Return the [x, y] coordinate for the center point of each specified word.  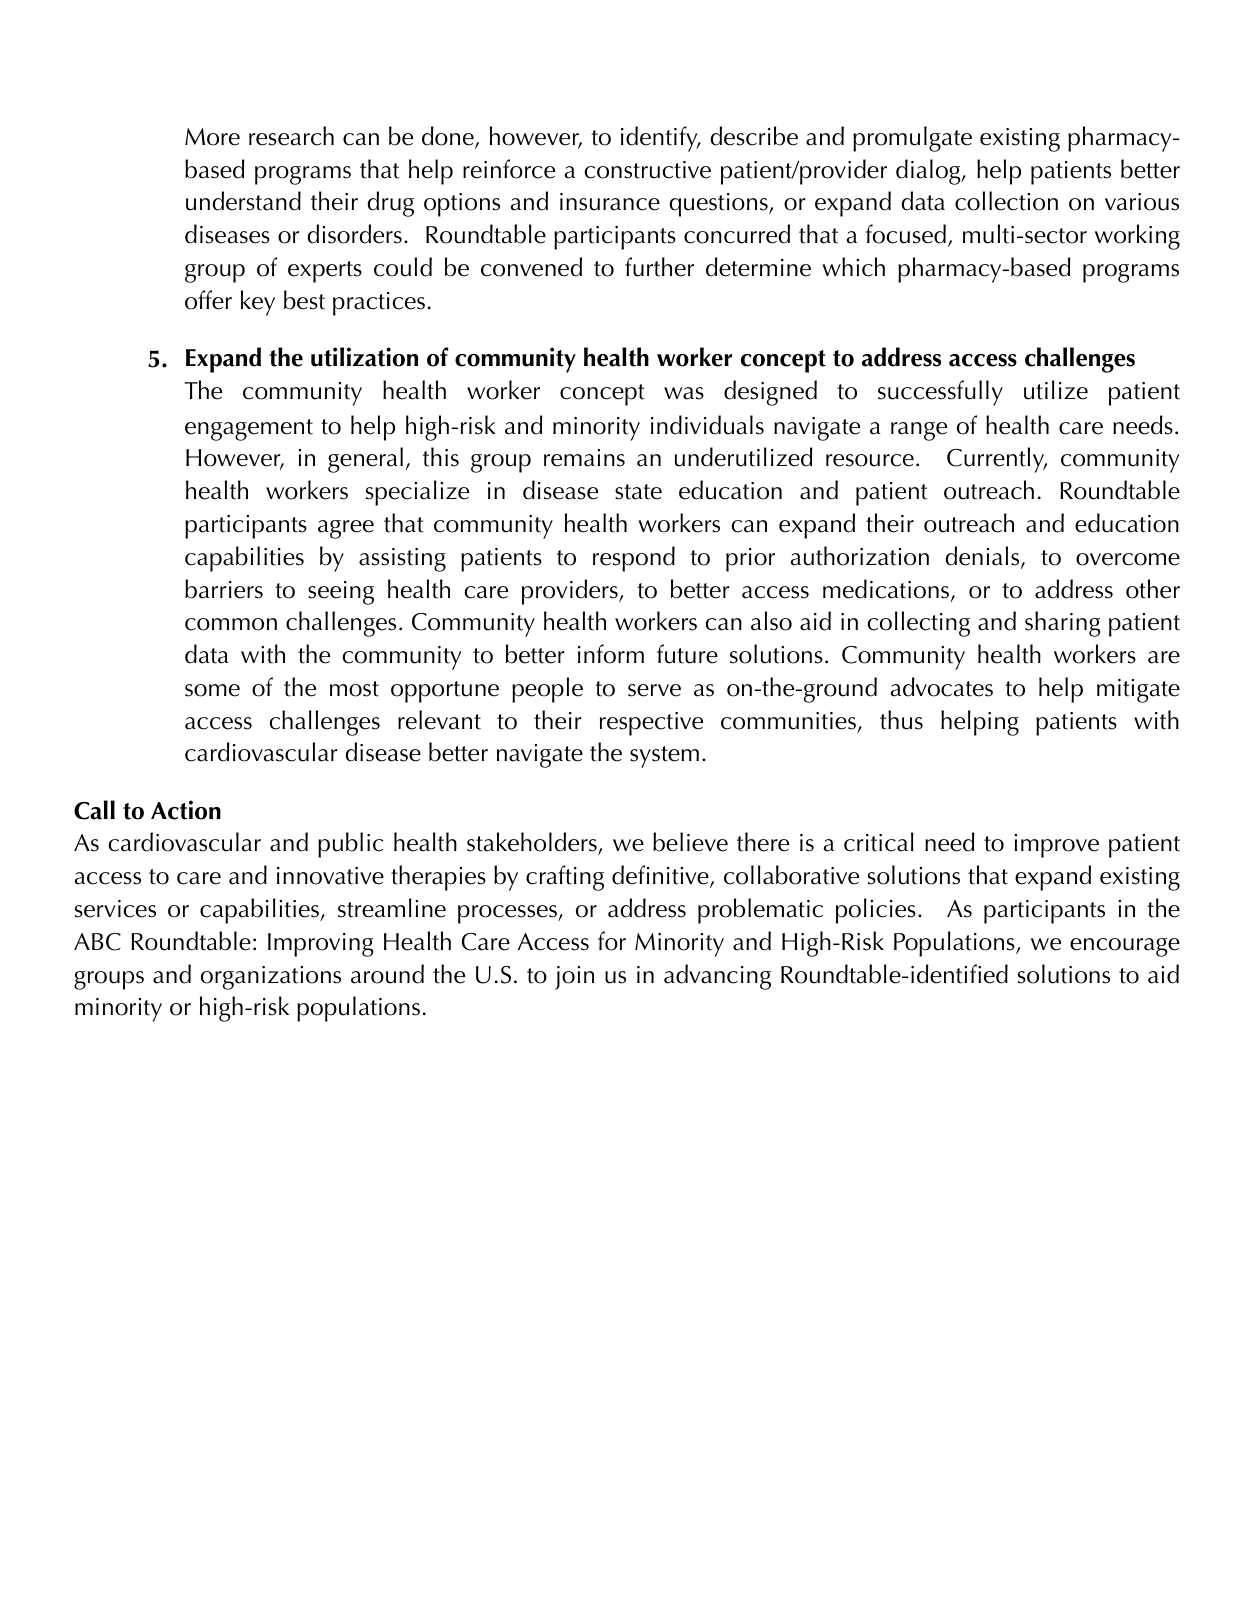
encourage [1125, 947]
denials [983, 557]
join [574, 978]
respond [634, 559]
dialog [929, 172]
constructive [647, 170]
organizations [271, 978]
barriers [224, 589]
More [212, 137]
